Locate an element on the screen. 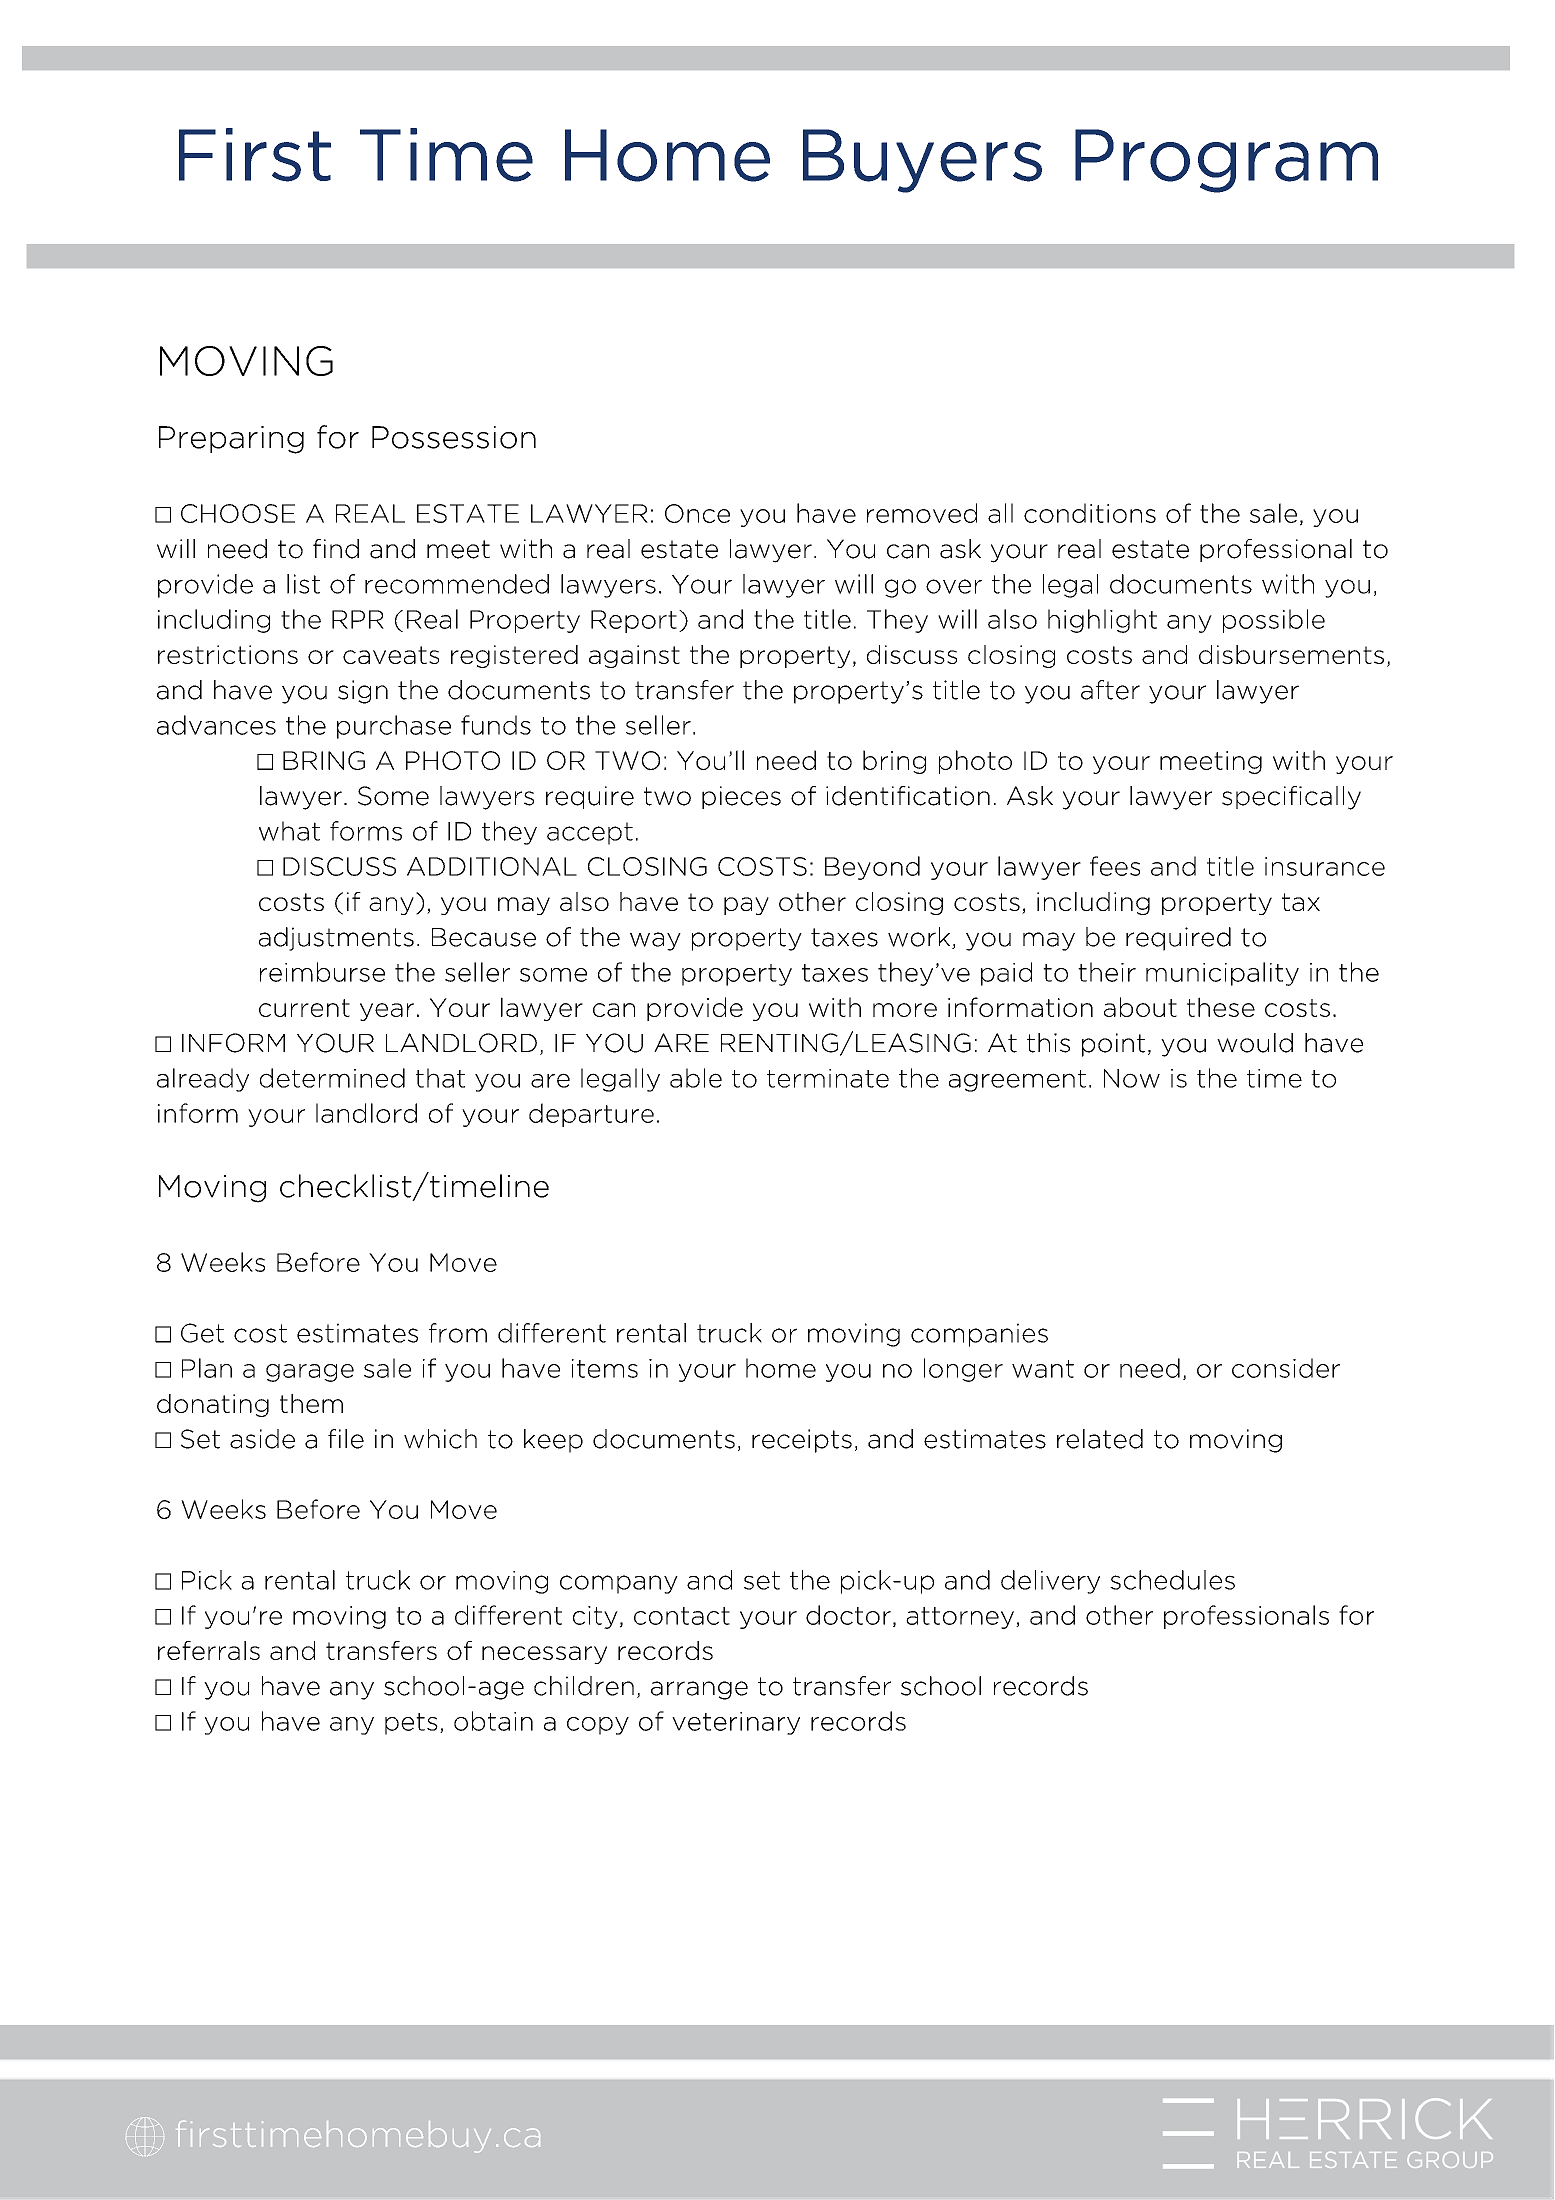 This screenshot has width=1555, height=2200. Preparing is located at coordinates (231, 440).
